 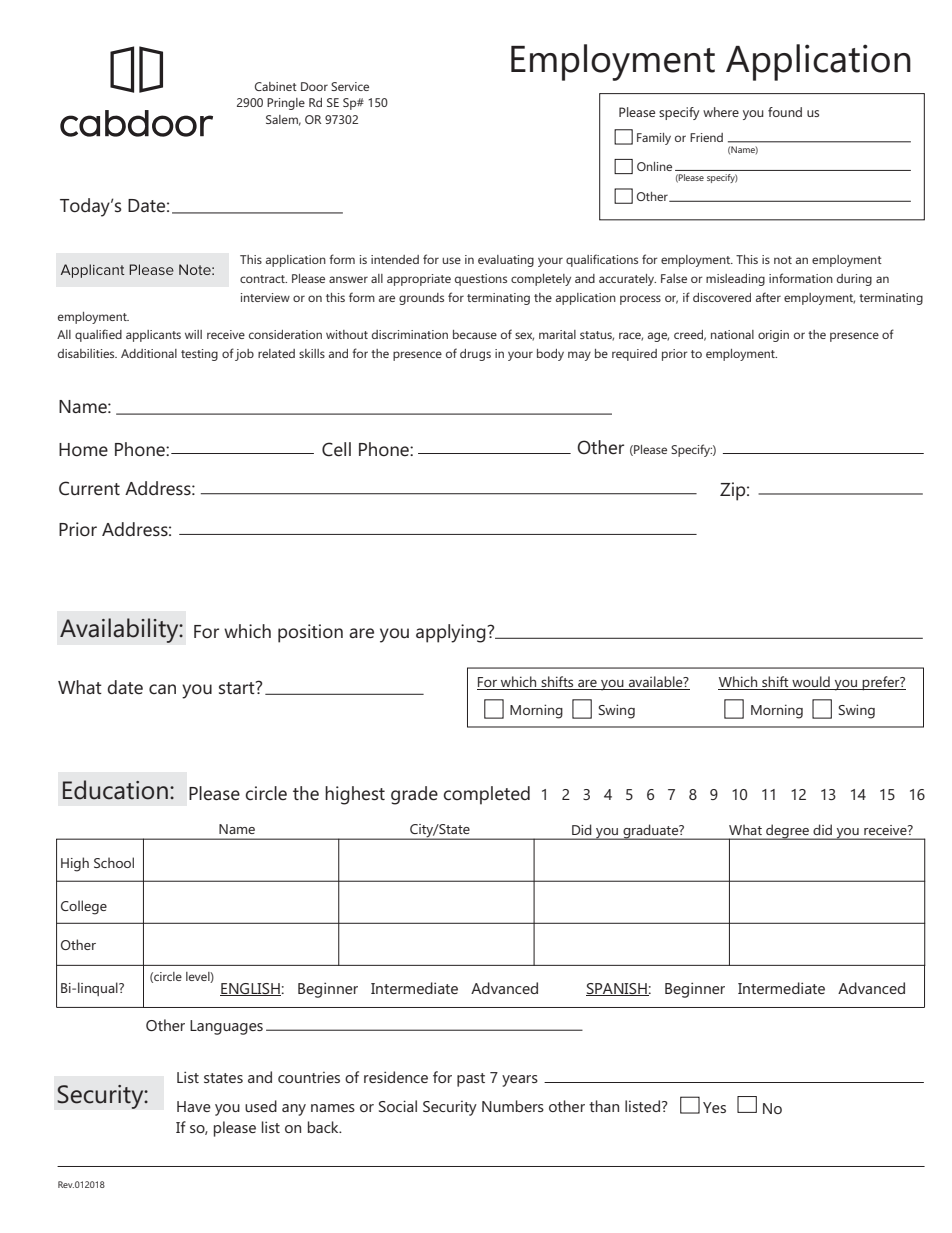 I want to click on applying, so click(x=452, y=633).
